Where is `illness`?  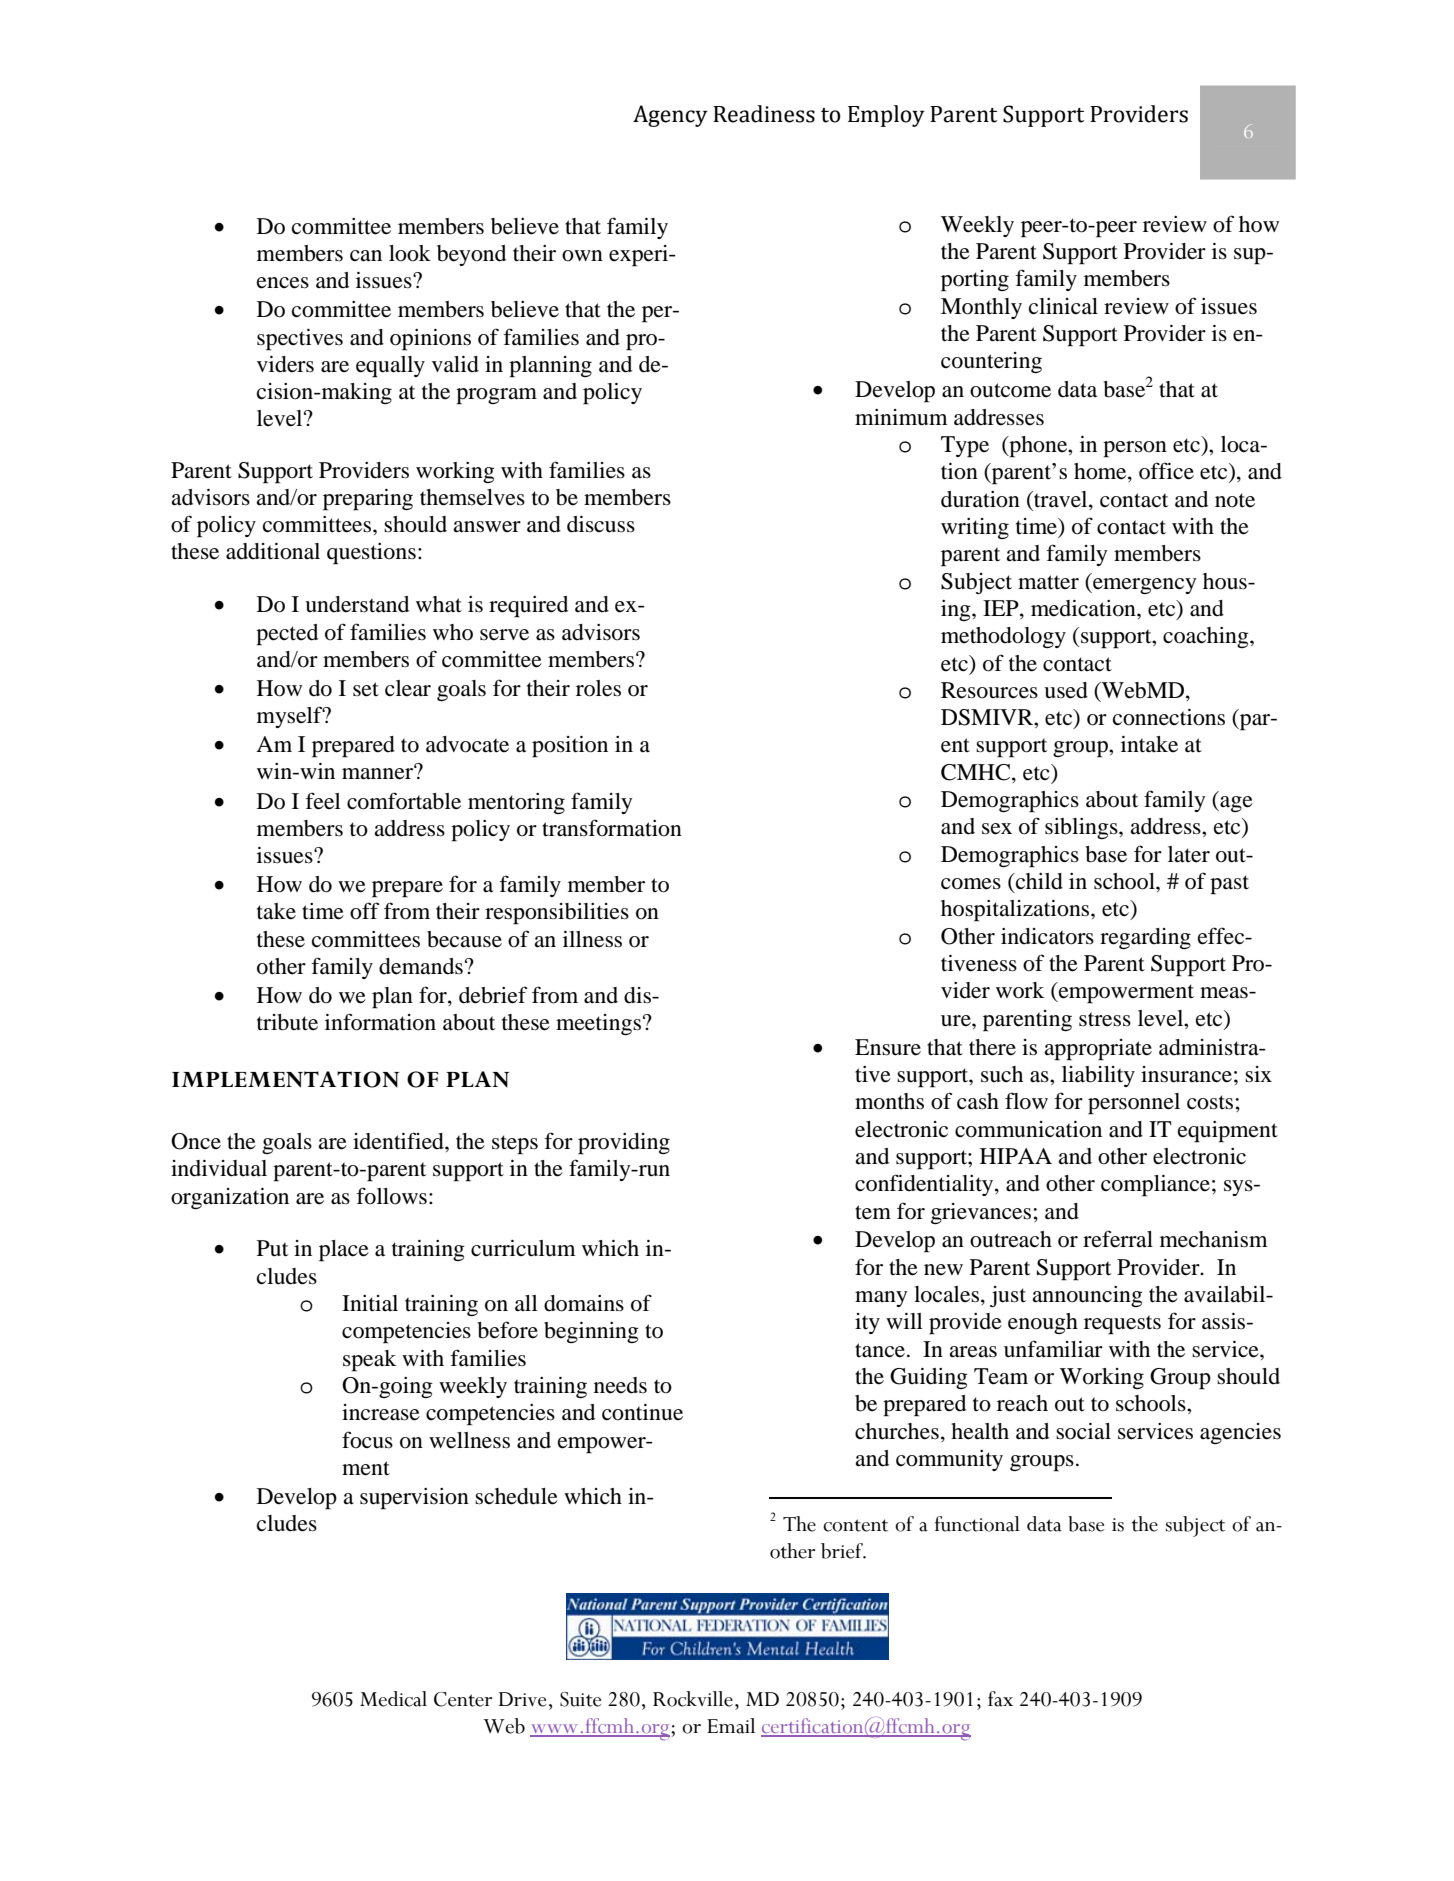 illness is located at coordinates (592, 939).
